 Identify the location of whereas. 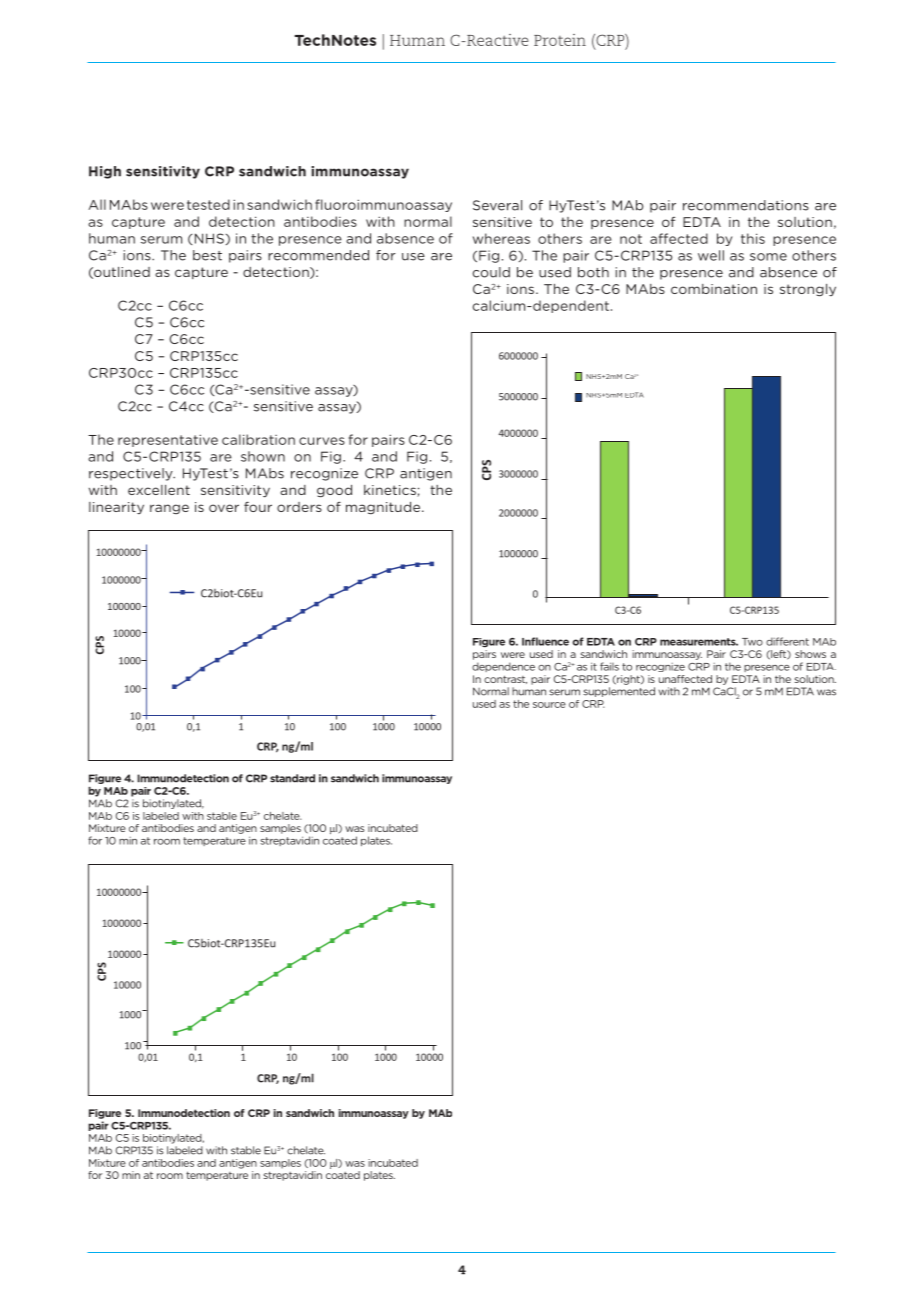
(501, 238).
